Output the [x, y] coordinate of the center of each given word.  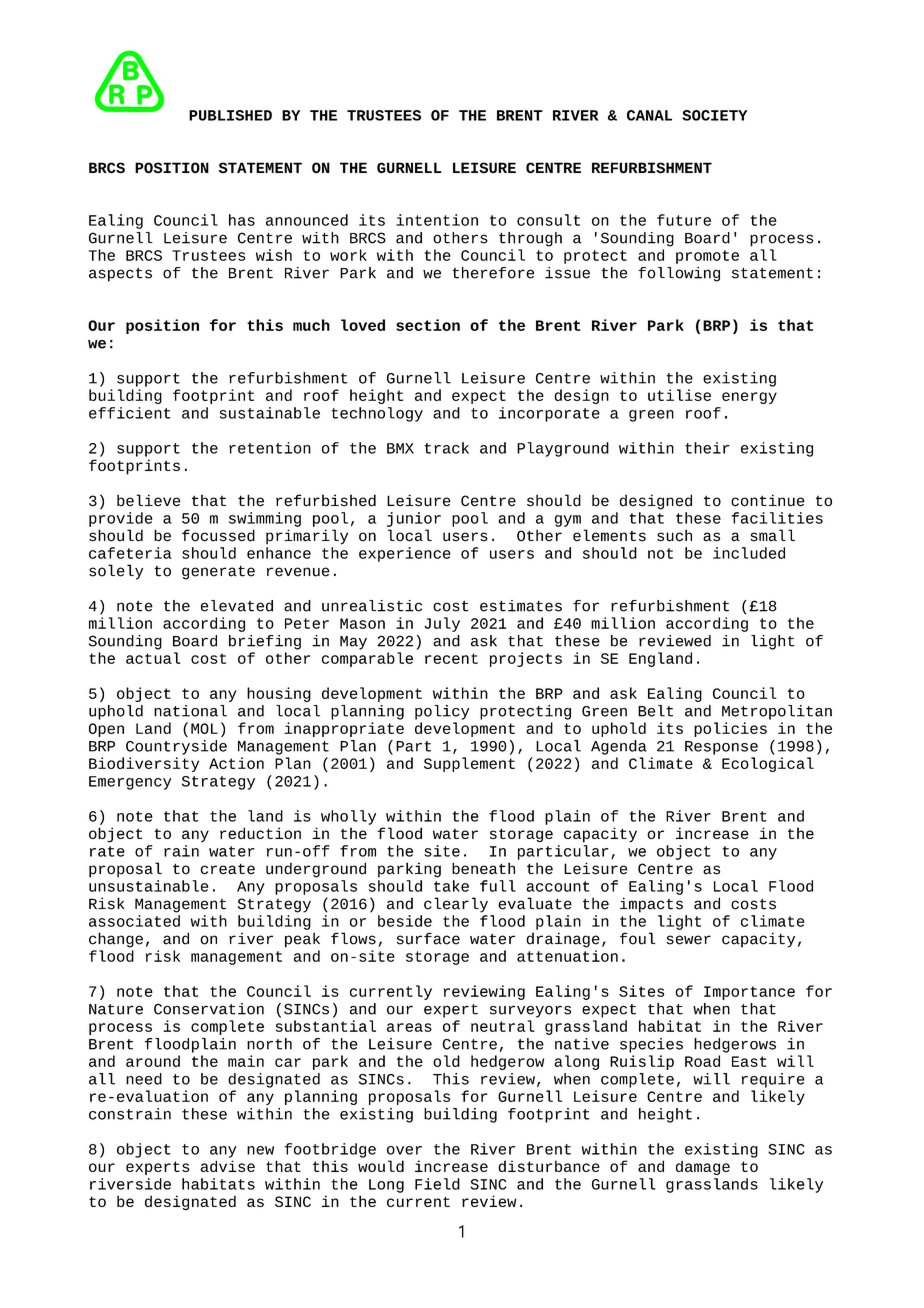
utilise [679, 395]
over [404, 1150]
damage [703, 1167]
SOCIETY [714, 115]
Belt [655, 711]
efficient [130, 413]
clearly [456, 905]
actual [153, 658]
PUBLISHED [230, 115]
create [227, 869]
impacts [651, 905]
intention [437, 220]
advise [227, 1166]
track [446, 448]
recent [451, 658]
